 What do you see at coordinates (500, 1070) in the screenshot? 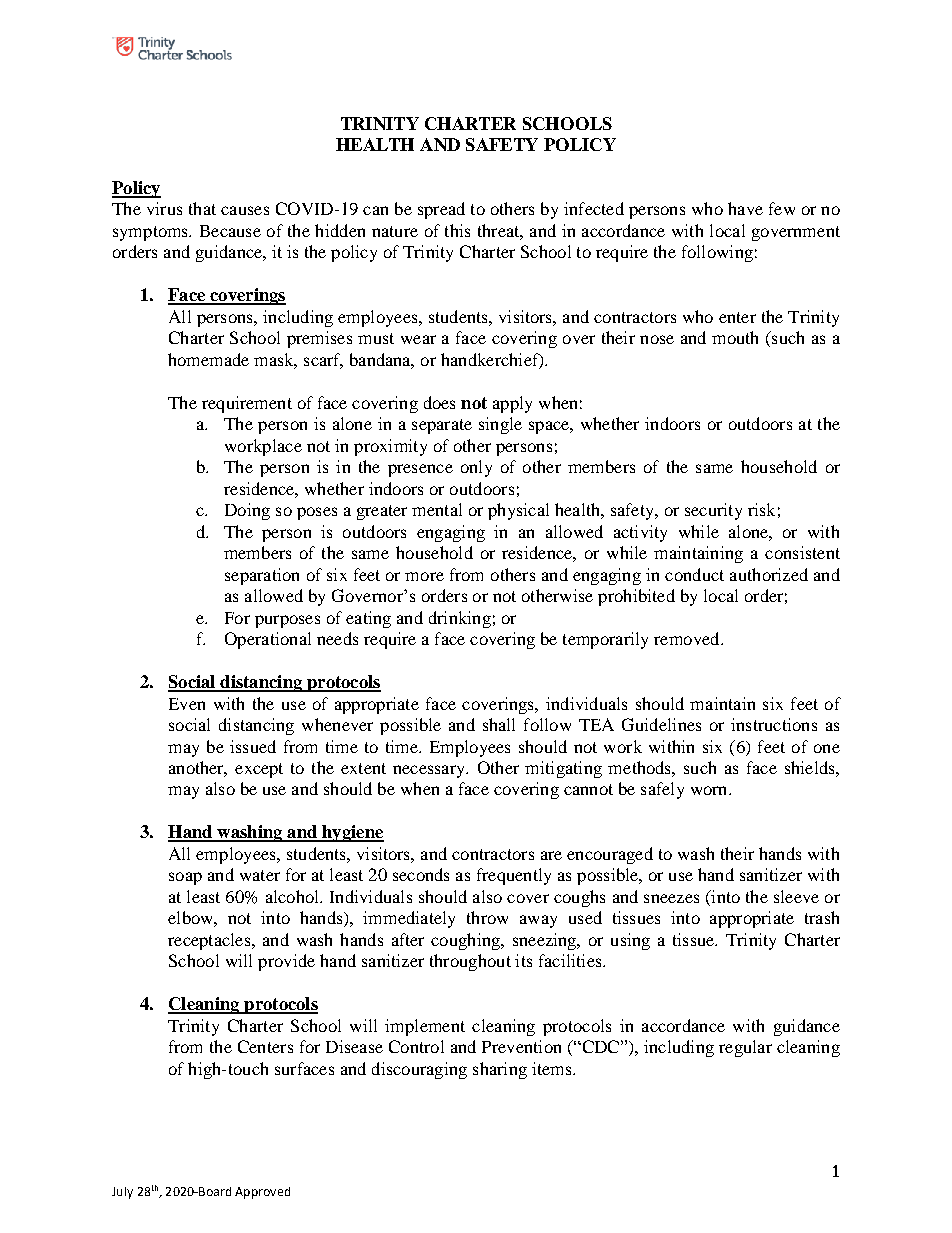
I see `sharing` at bounding box center [500, 1070].
